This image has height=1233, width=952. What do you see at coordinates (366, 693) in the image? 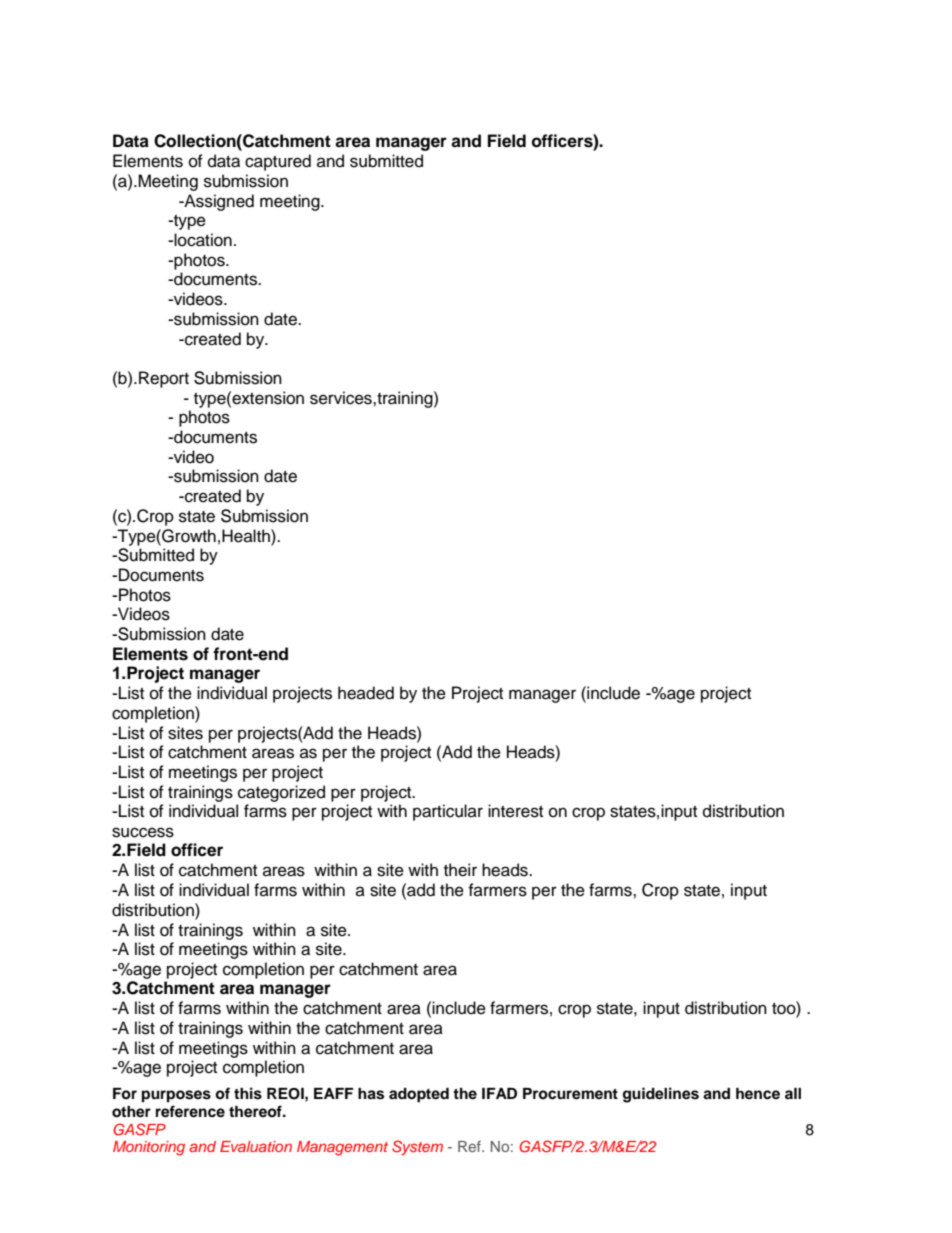
I see `headed` at bounding box center [366, 693].
